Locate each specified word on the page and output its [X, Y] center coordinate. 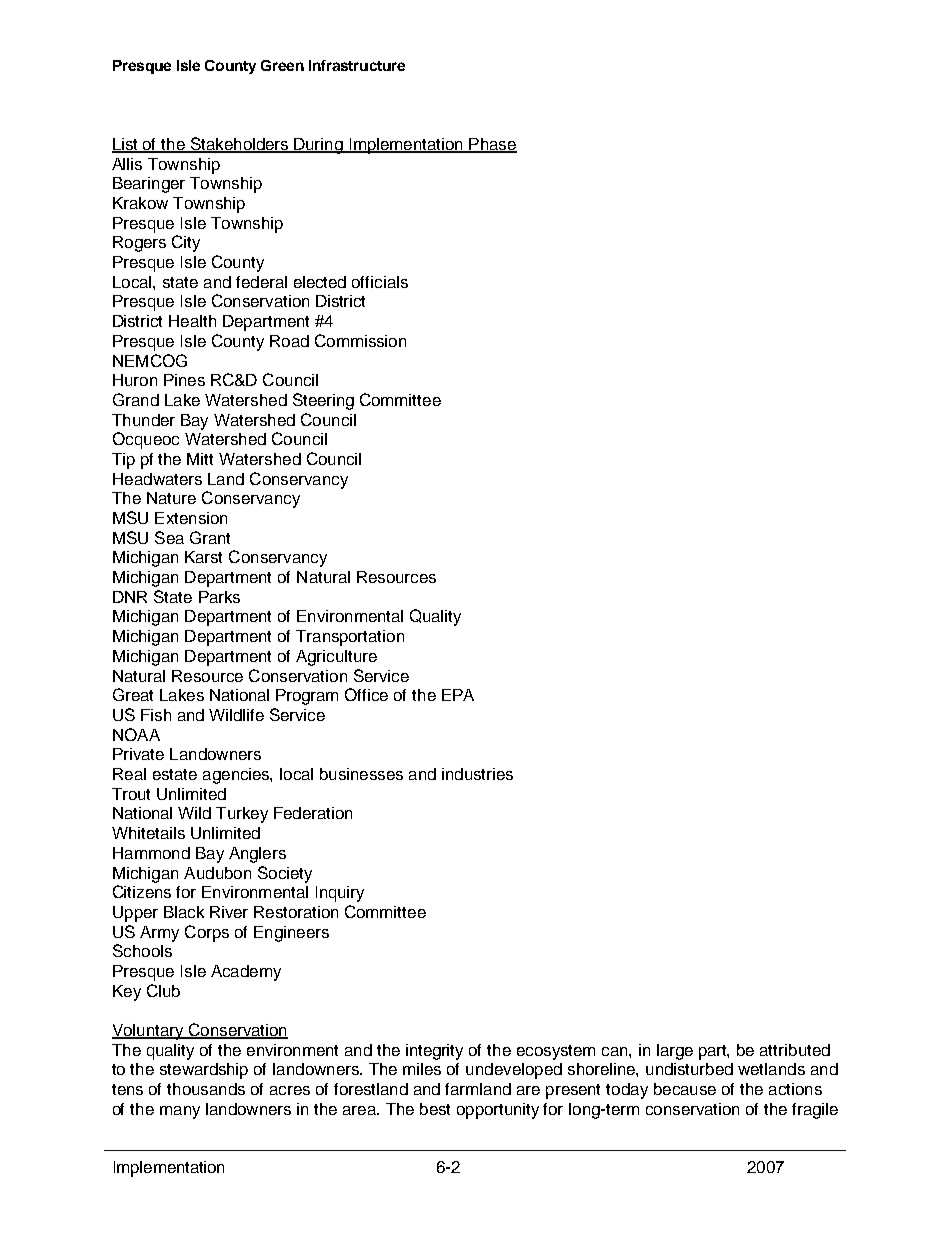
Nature [171, 498]
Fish [156, 715]
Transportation [350, 638]
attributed [795, 1050]
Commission [360, 340]
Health [192, 321]
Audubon [217, 873]
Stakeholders [239, 145]
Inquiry [340, 894]
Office [366, 694]
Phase [492, 145]
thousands [206, 1089]
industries [477, 774]
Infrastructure [357, 65]
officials [380, 282]
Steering [323, 401]
